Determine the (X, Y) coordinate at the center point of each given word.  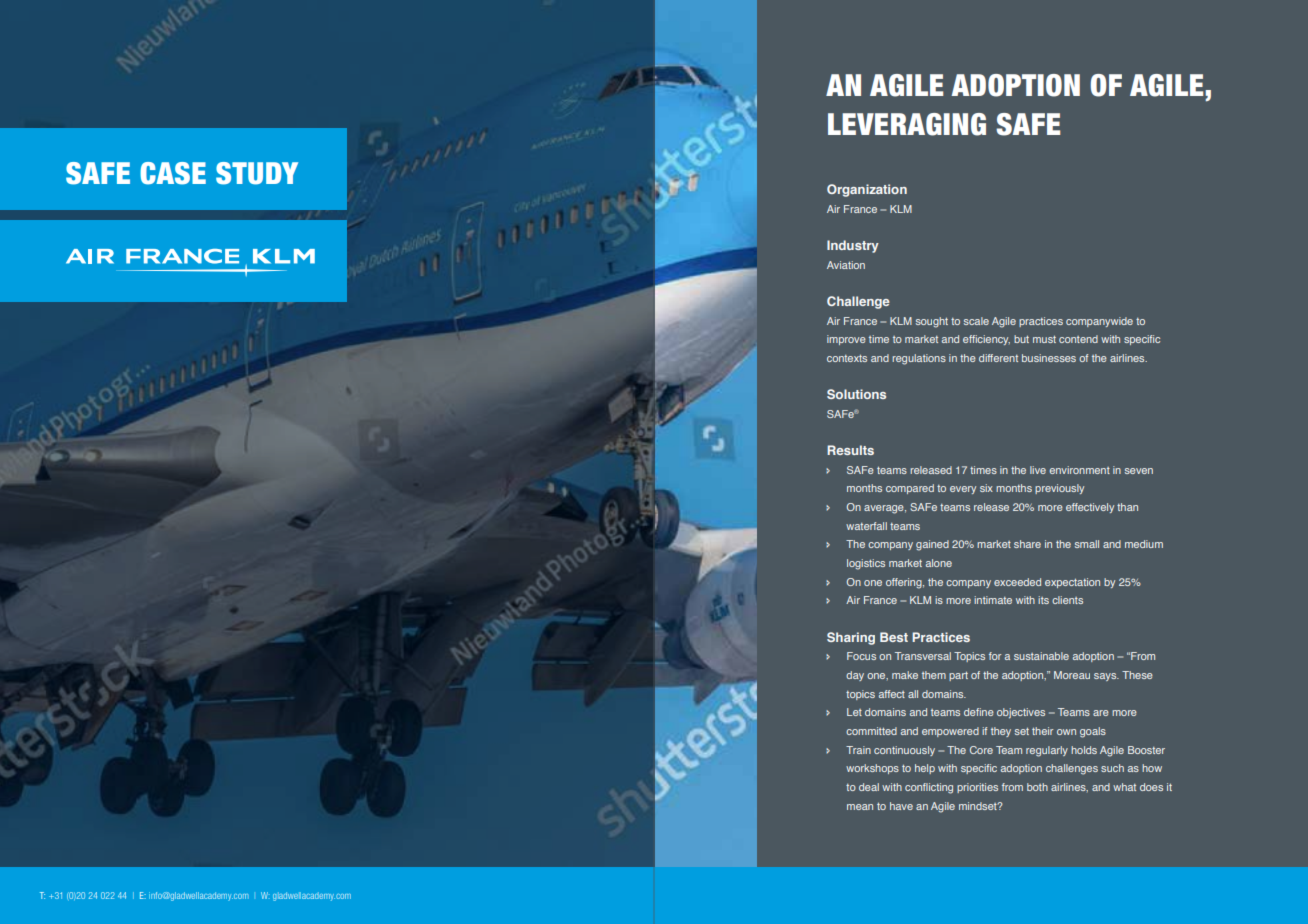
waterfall (866, 526)
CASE (173, 173)
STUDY (257, 173)
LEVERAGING (907, 124)
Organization (867, 190)
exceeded (1017, 582)
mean (860, 807)
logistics (866, 564)
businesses (1049, 358)
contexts (847, 358)
